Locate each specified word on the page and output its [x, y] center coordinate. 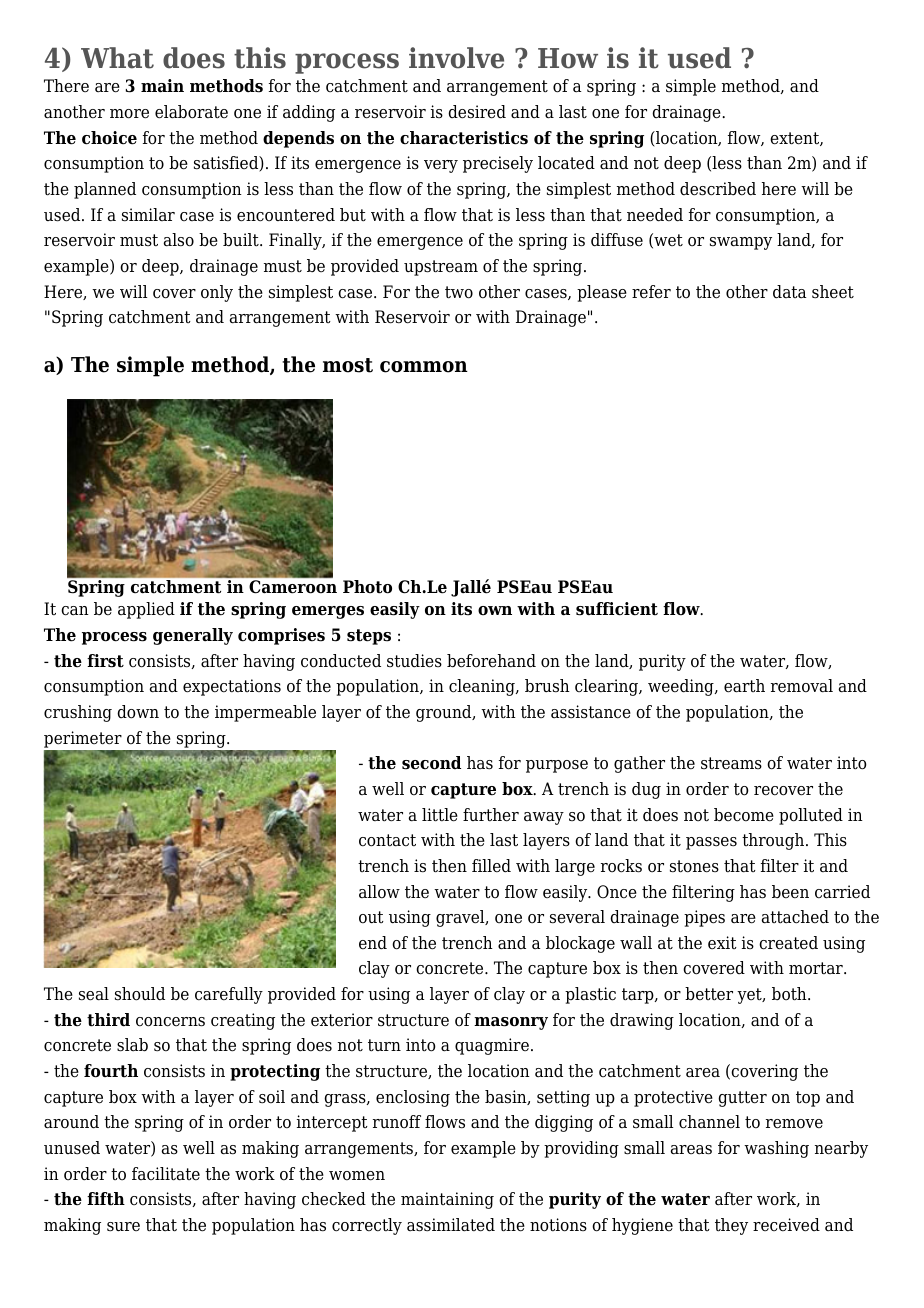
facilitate [166, 1174]
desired [477, 112]
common [424, 367]
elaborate [191, 112]
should [140, 994]
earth [744, 686]
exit [722, 942]
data [790, 292]
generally [193, 636]
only [217, 293]
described [718, 189]
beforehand [491, 661]
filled [491, 866]
